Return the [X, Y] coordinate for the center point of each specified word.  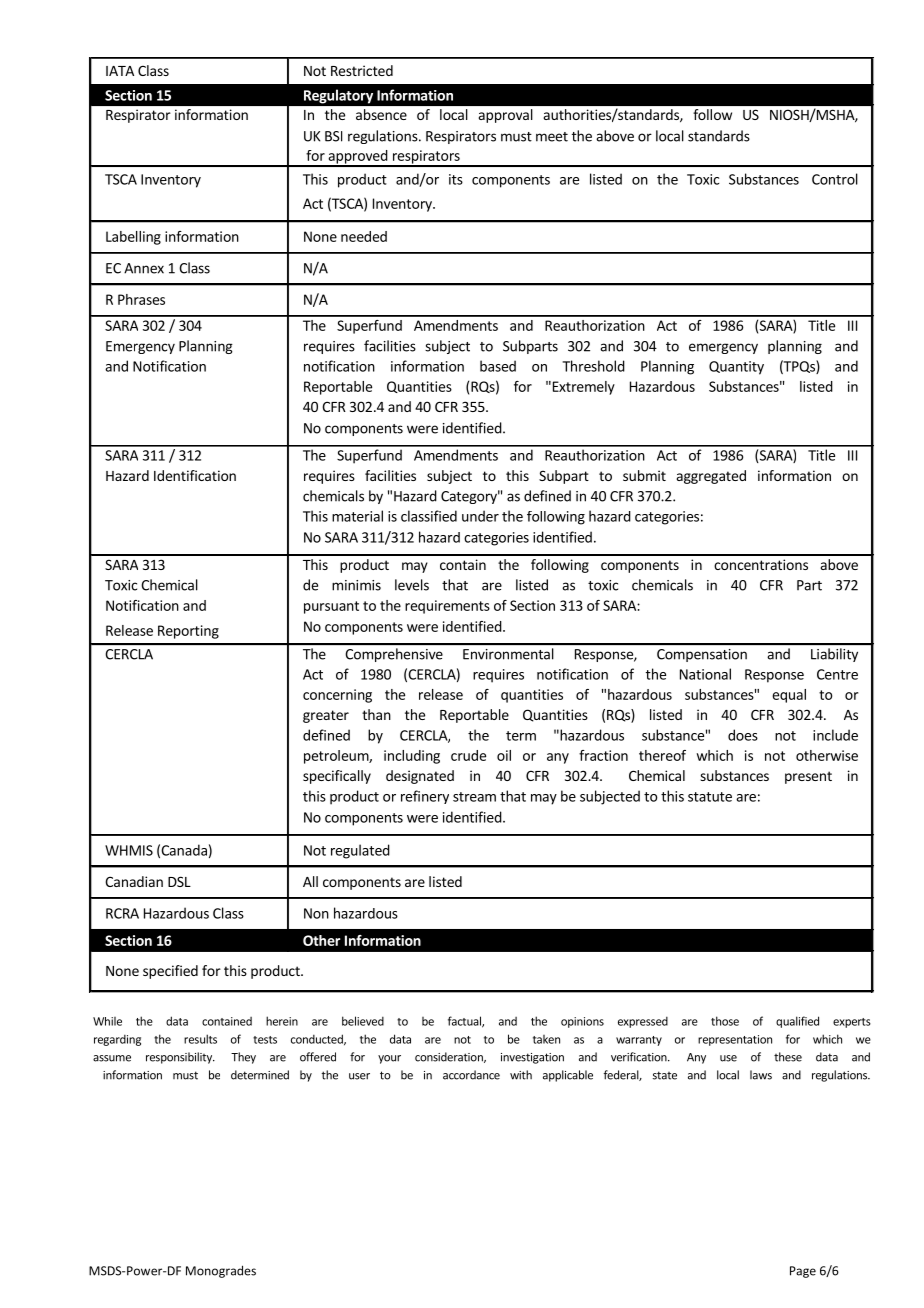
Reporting [188, 632]
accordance [471, 1075]
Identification [195, 475]
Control [835, 179]
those [725, 1021]
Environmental [508, 654]
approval [505, 116]
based [498, 366]
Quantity [736, 368]
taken [546, 1039]
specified [170, 972]
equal [789, 696]
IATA [120, 71]
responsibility [180, 1058]
